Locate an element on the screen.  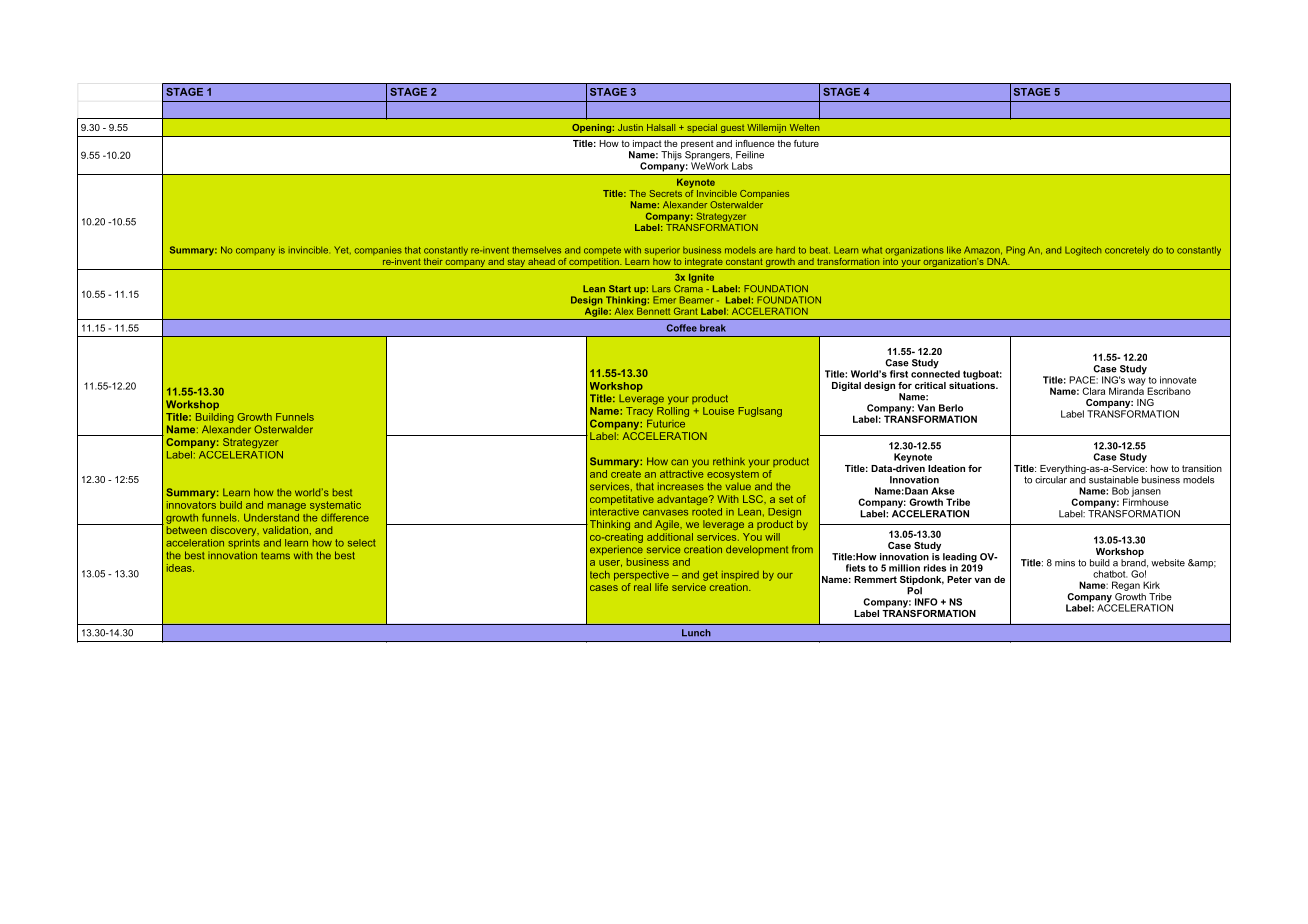
manage is located at coordinates (287, 507).
